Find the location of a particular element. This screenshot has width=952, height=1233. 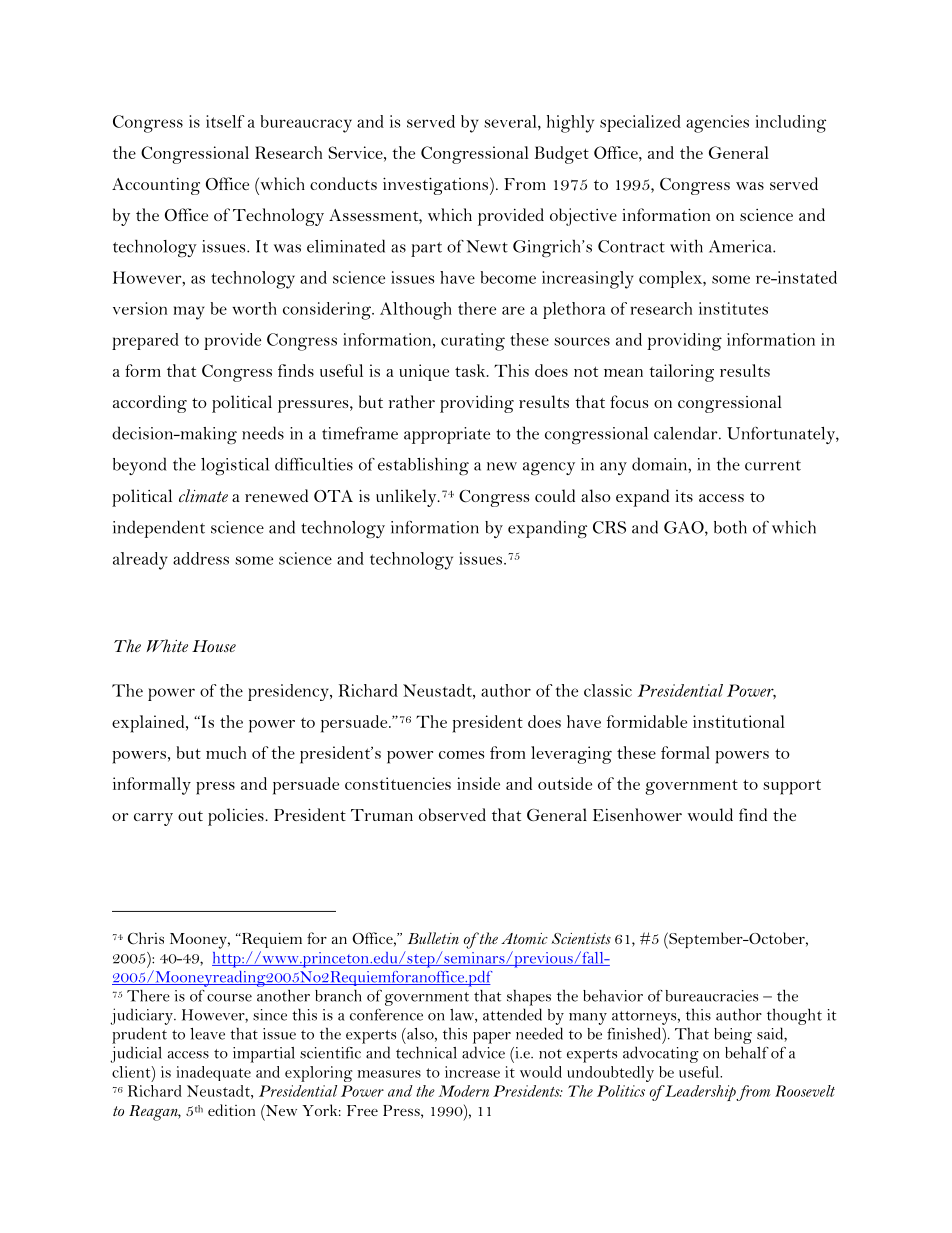

Leadership is located at coordinates (700, 1093).
